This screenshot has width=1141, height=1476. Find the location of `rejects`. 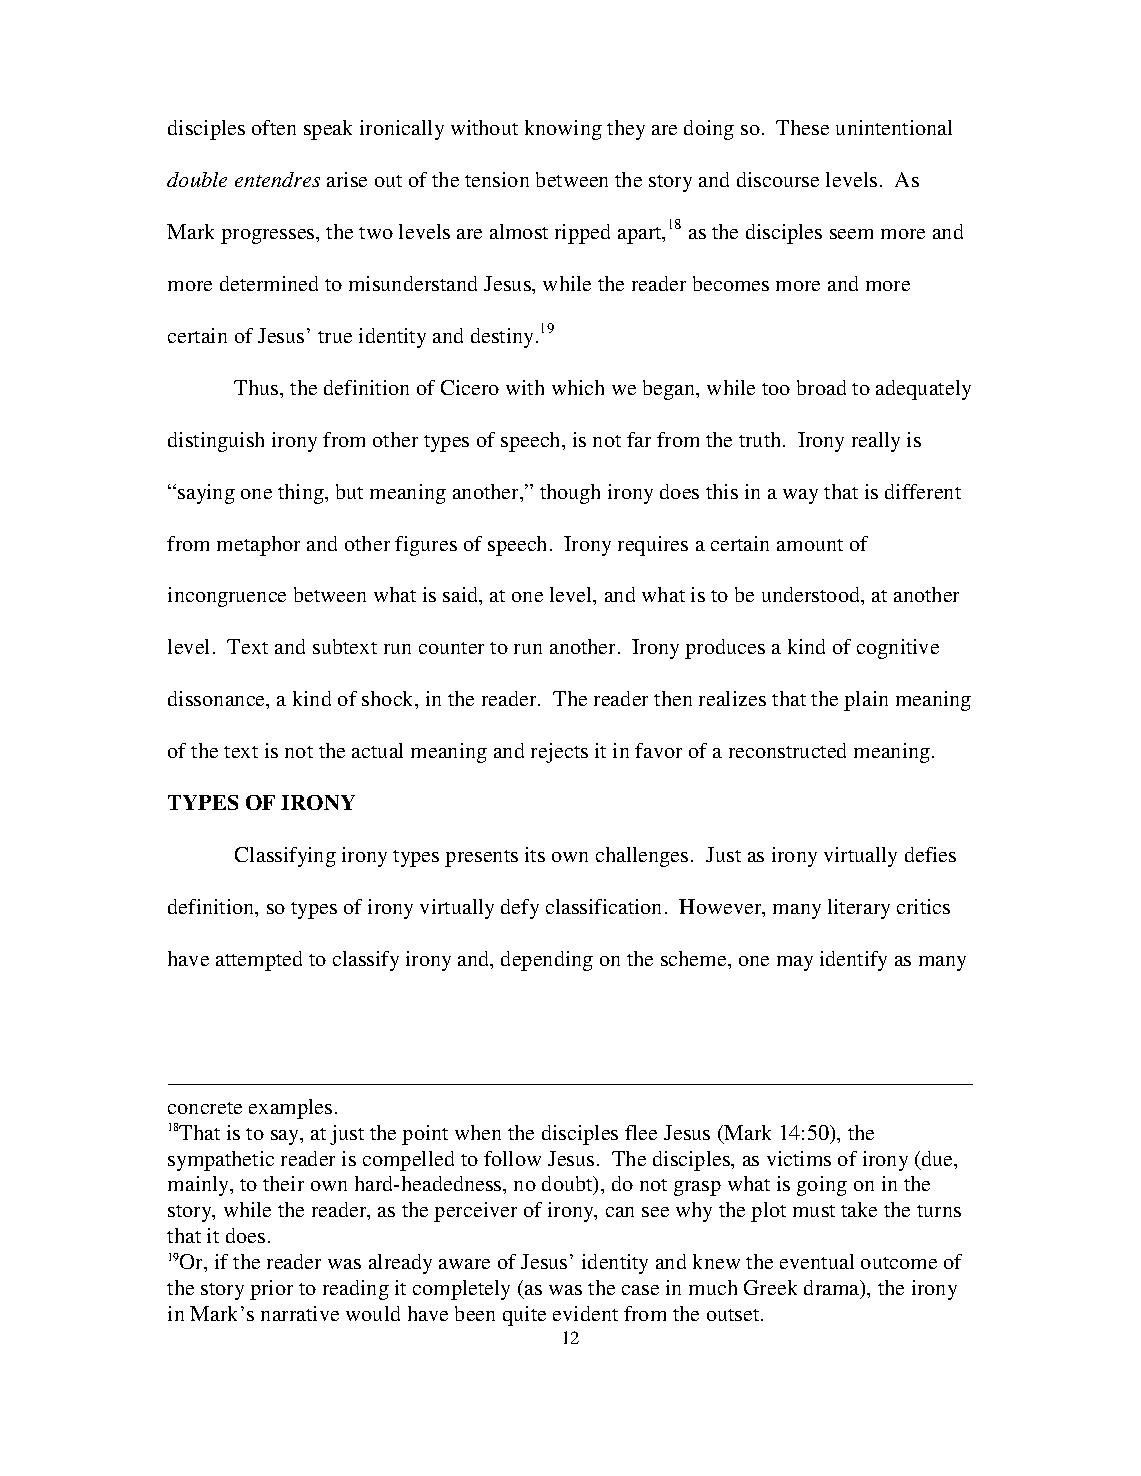

rejects is located at coordinates (559, 753).
